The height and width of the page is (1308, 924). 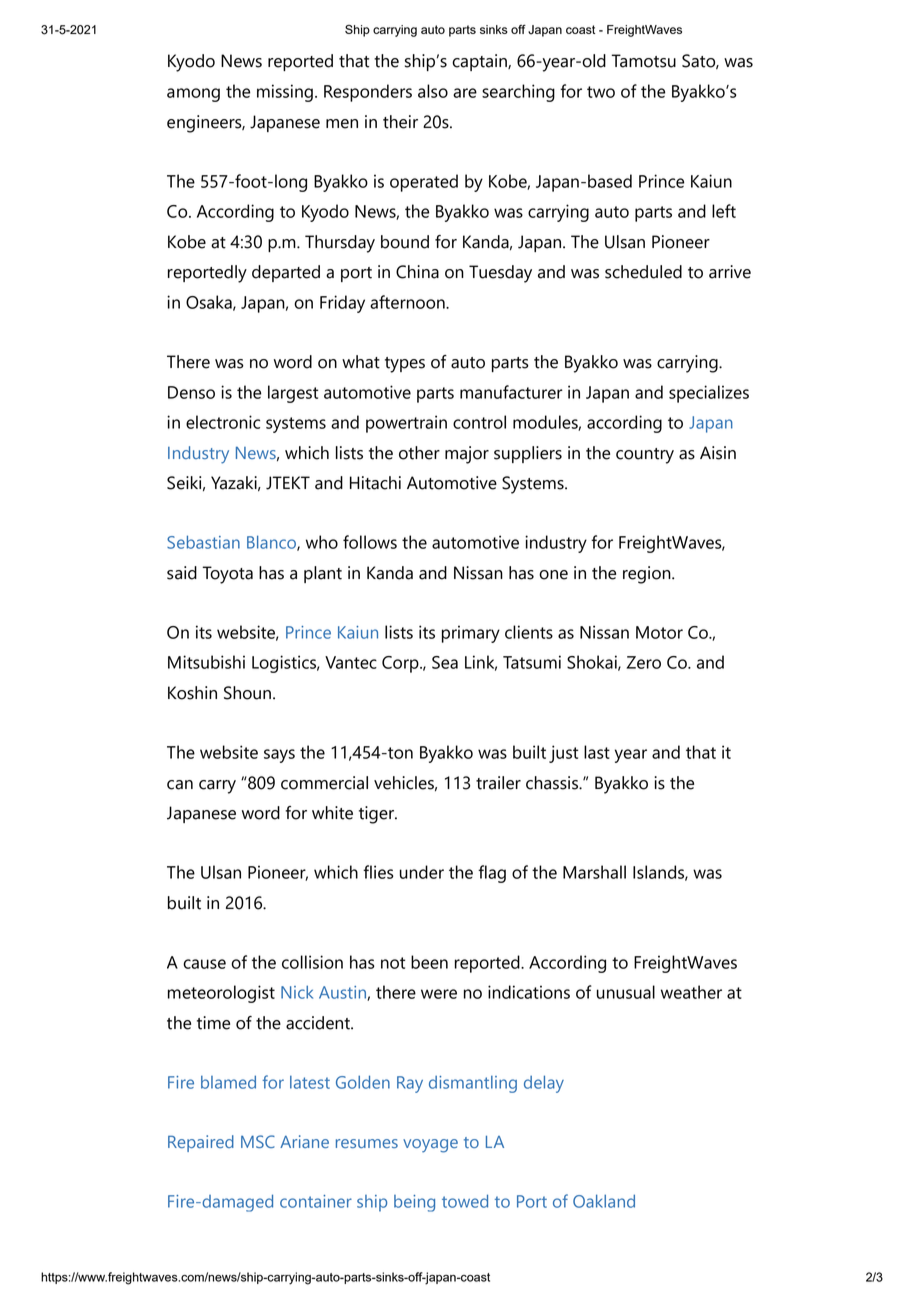 What do you see at coordinates (479, 422) in the page?
I see `control` at bounding box center [479, 422].
